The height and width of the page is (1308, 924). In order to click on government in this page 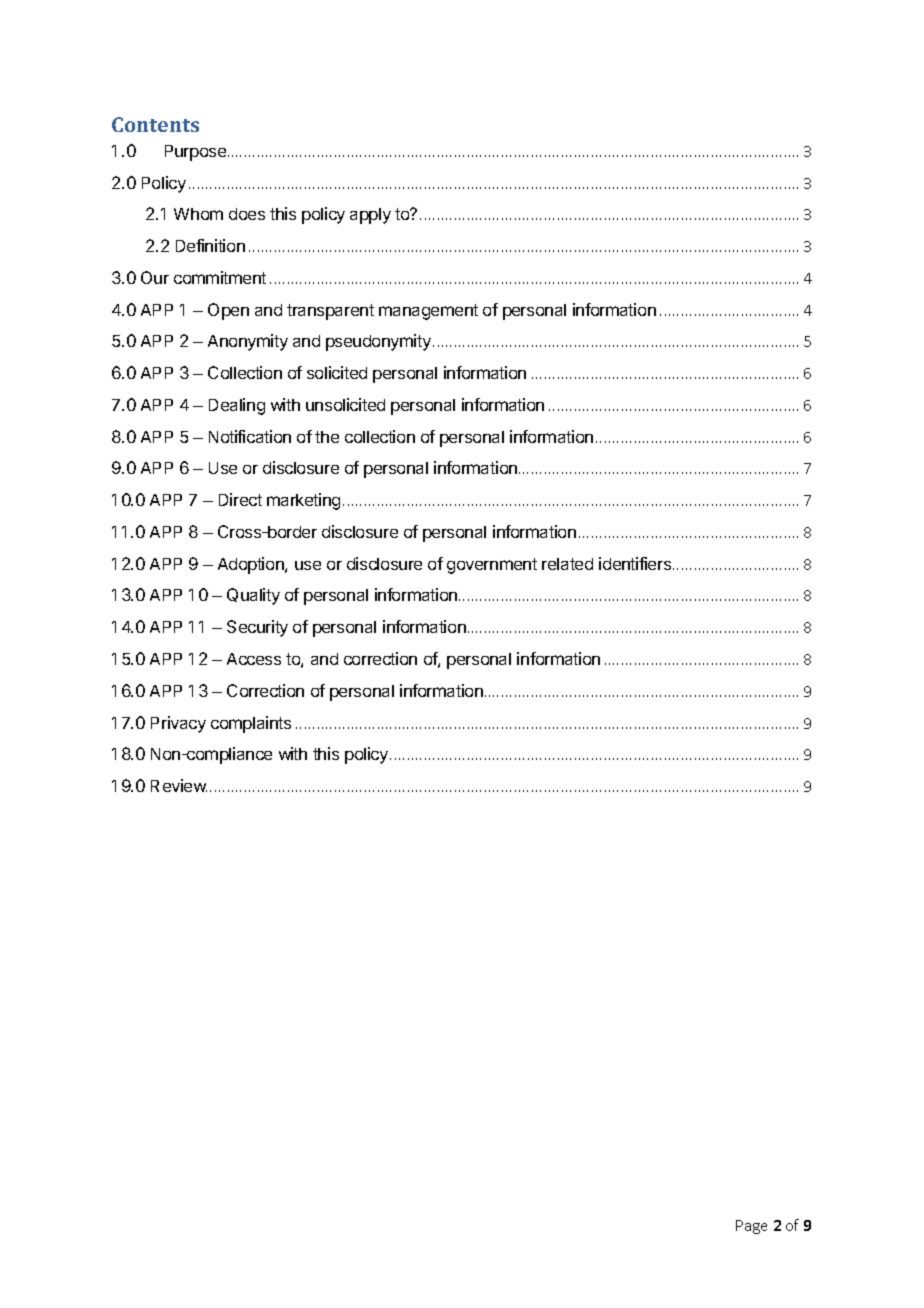, I will do `click(492, 566)`.
